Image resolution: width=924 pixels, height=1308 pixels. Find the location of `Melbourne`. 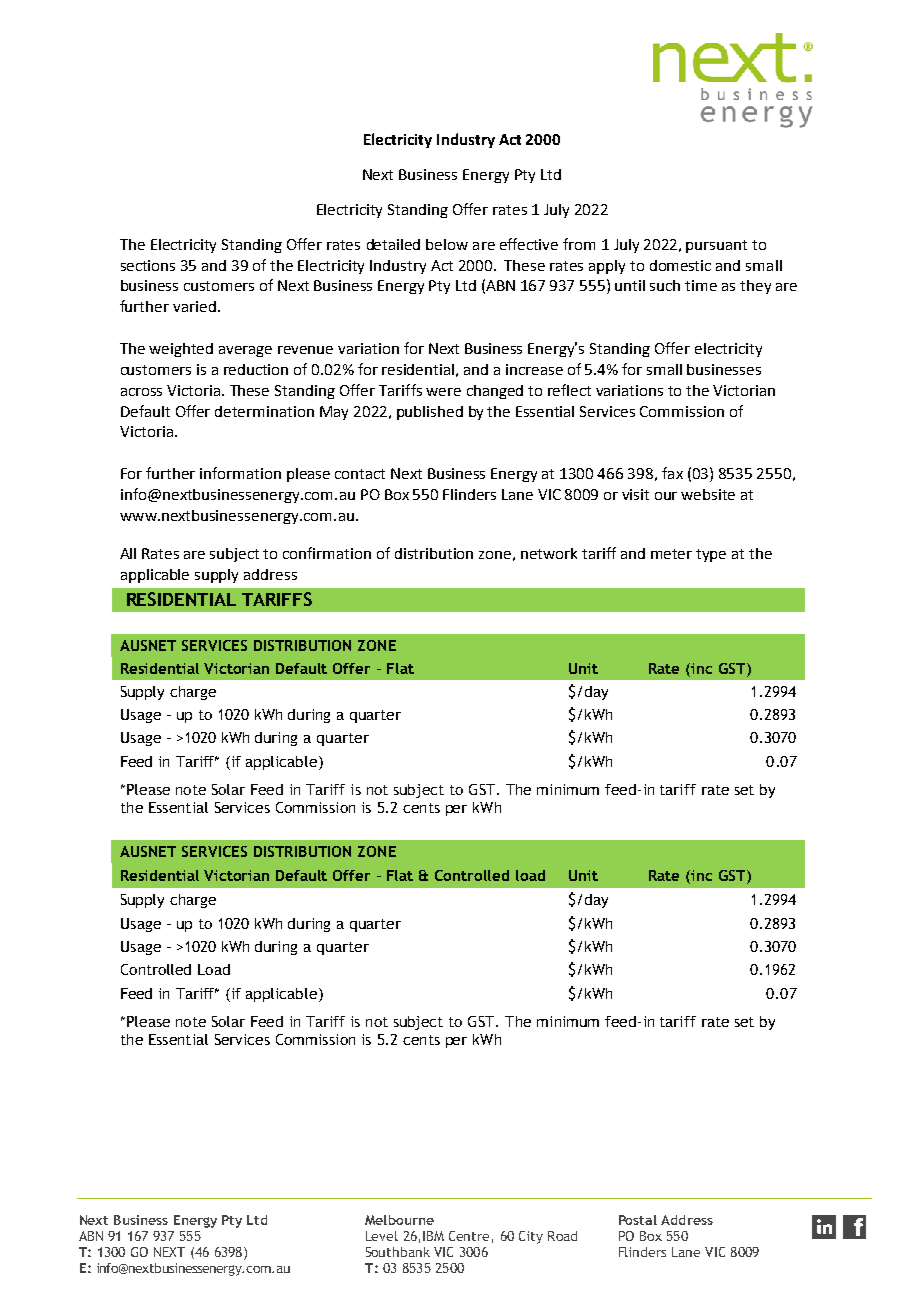

Melbourne is located at coordinates (399, 1220).
